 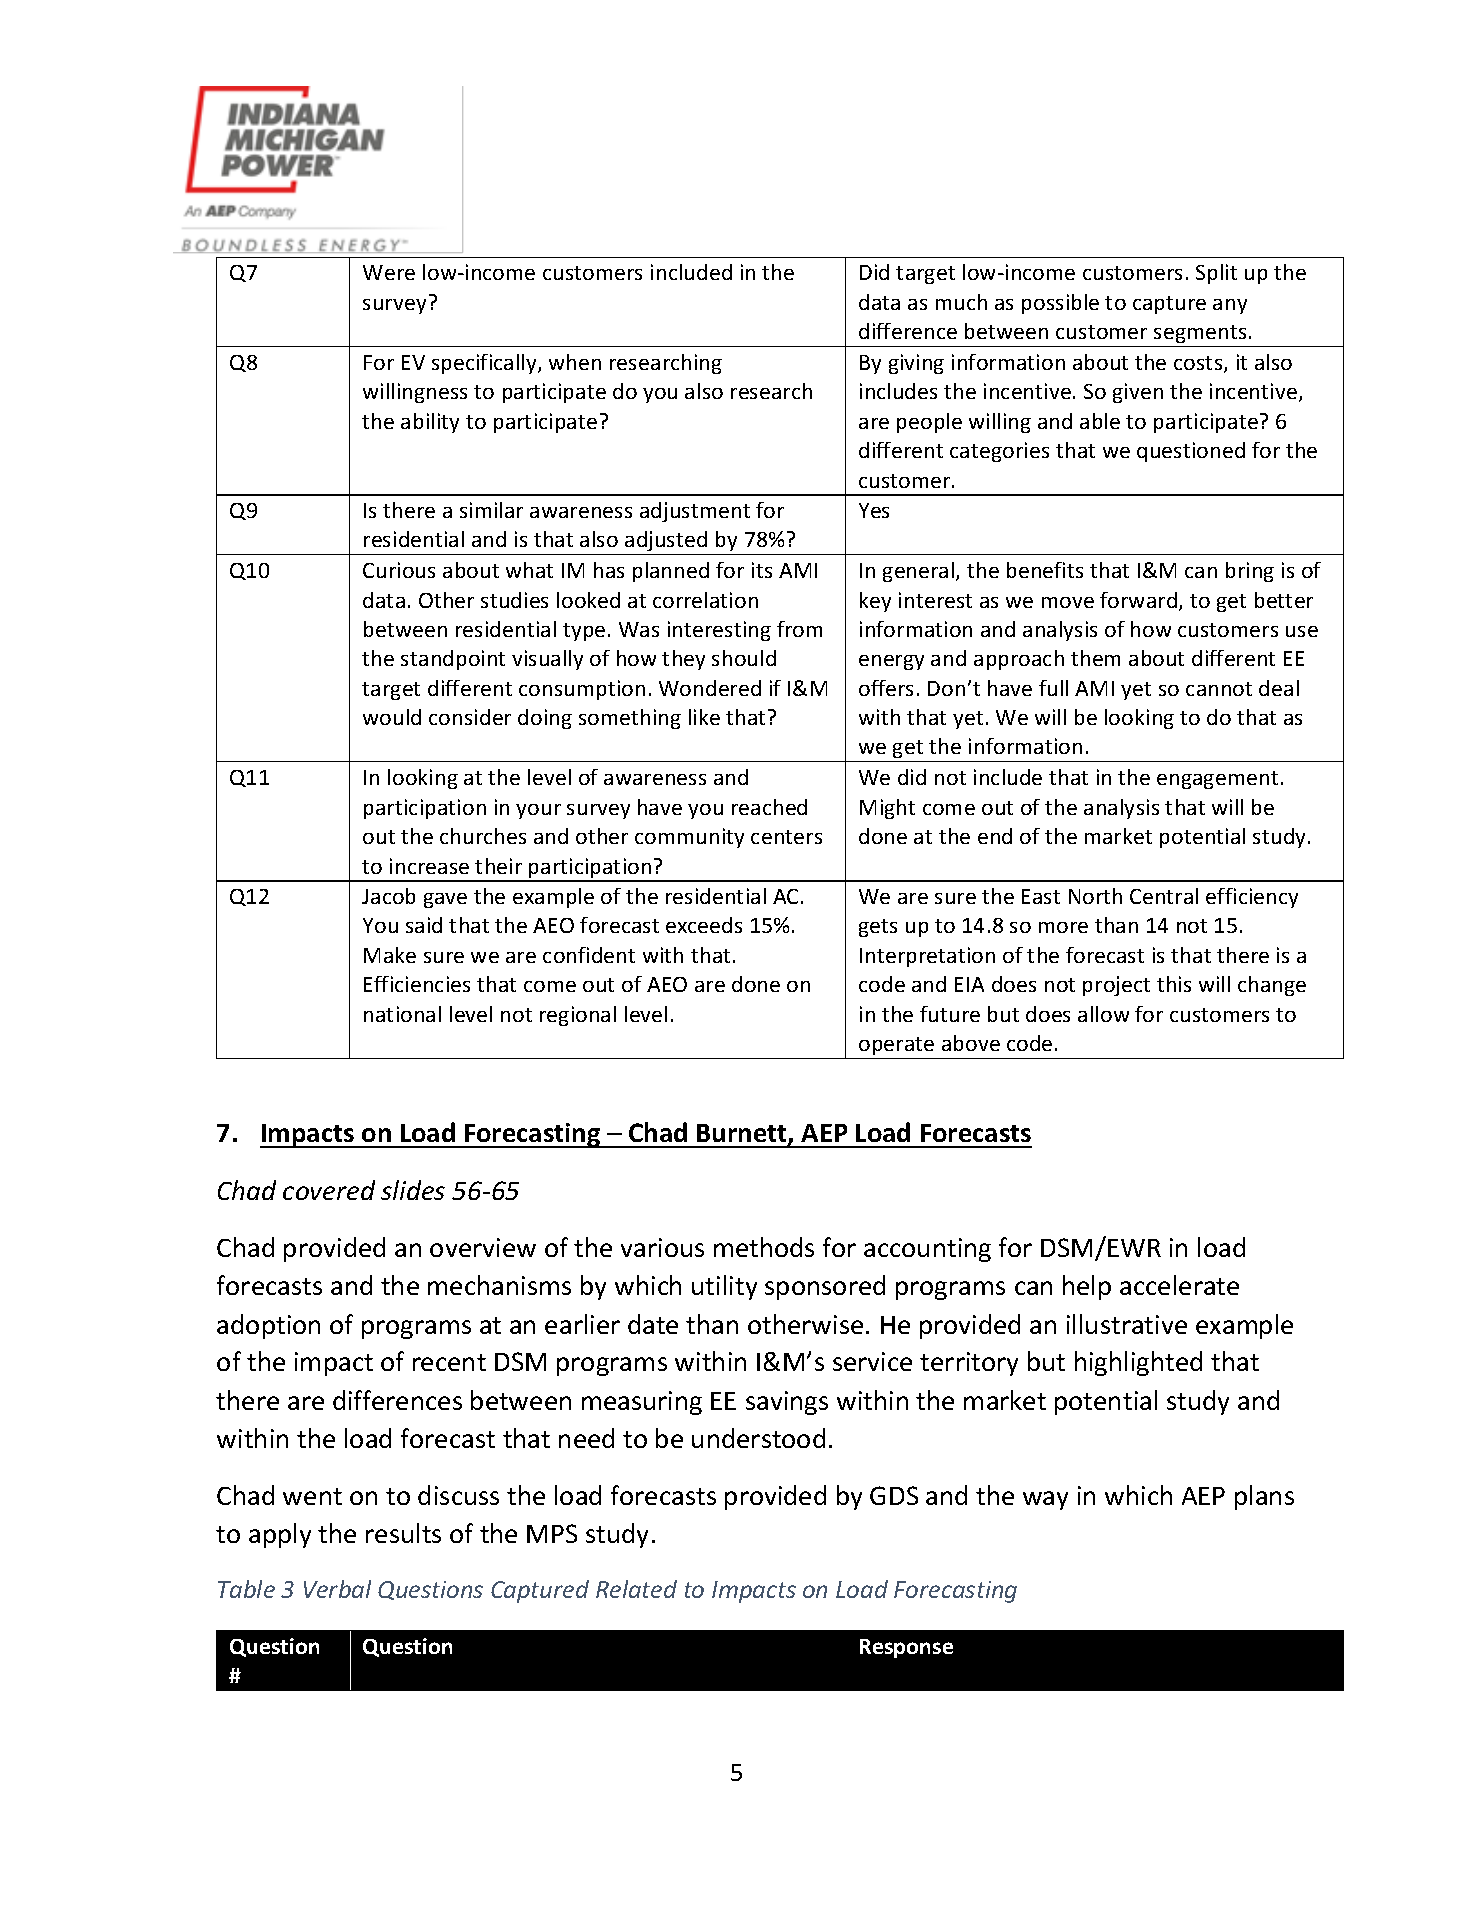 What do you see at coordinates (1179, 1285) in the image?
I see `accelerate` at bounding box center [1179, 1285].
